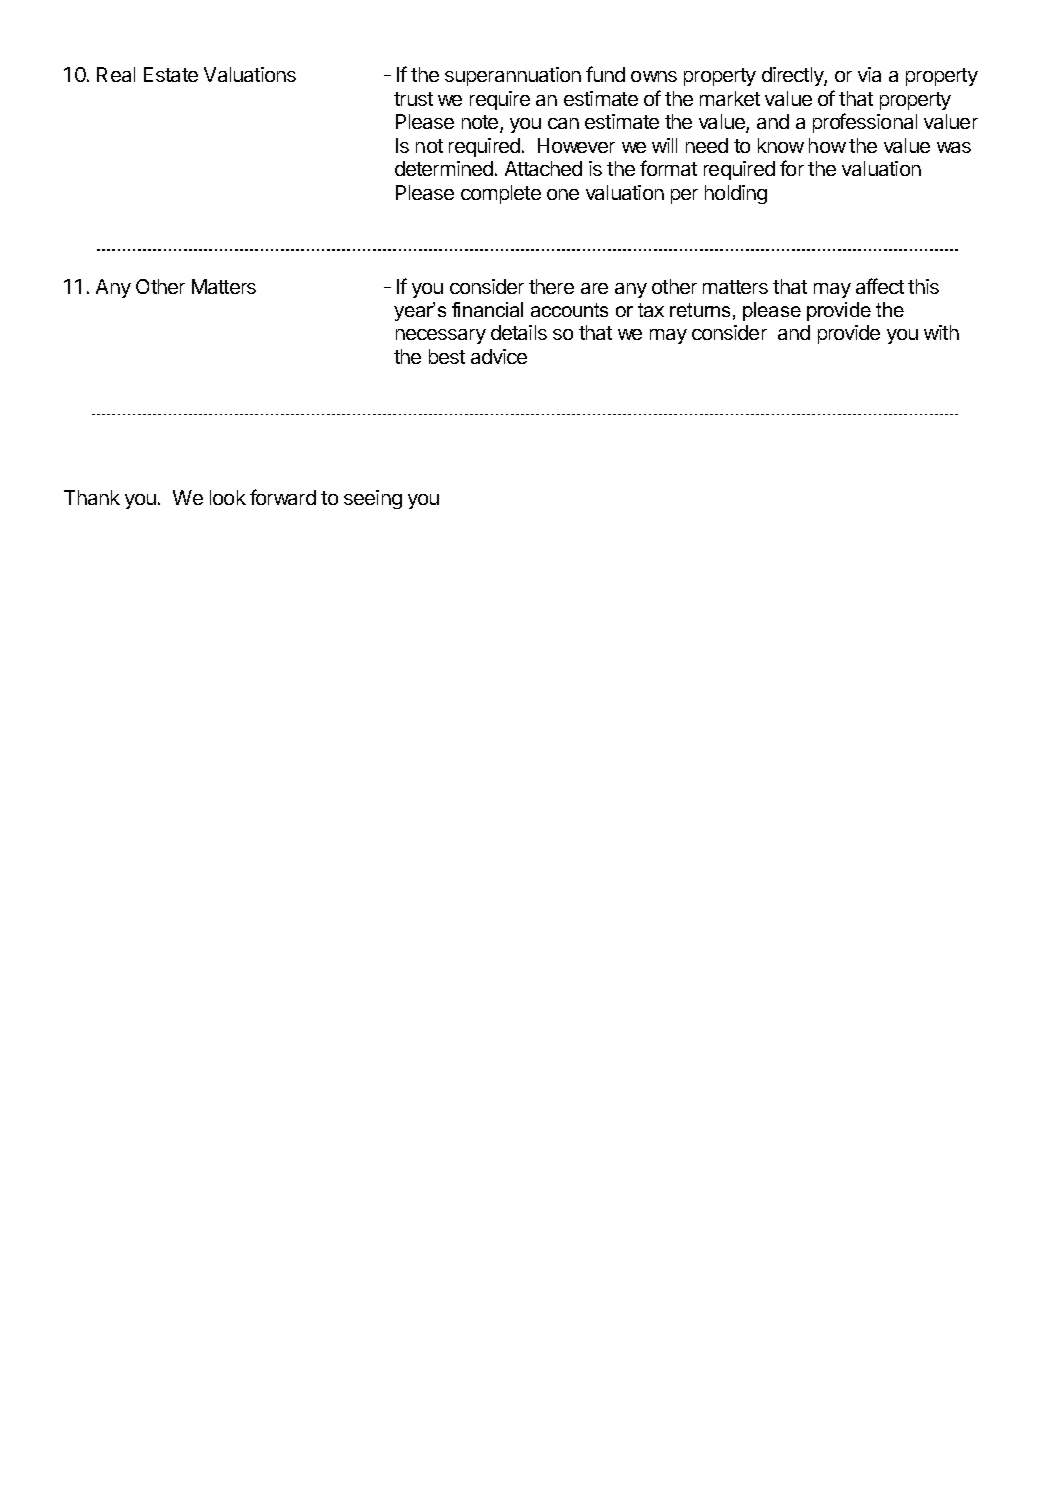 Image resolution: width=1056 pixels, height=1494 pixels. I want to click on Estate, so click(171, 74).
